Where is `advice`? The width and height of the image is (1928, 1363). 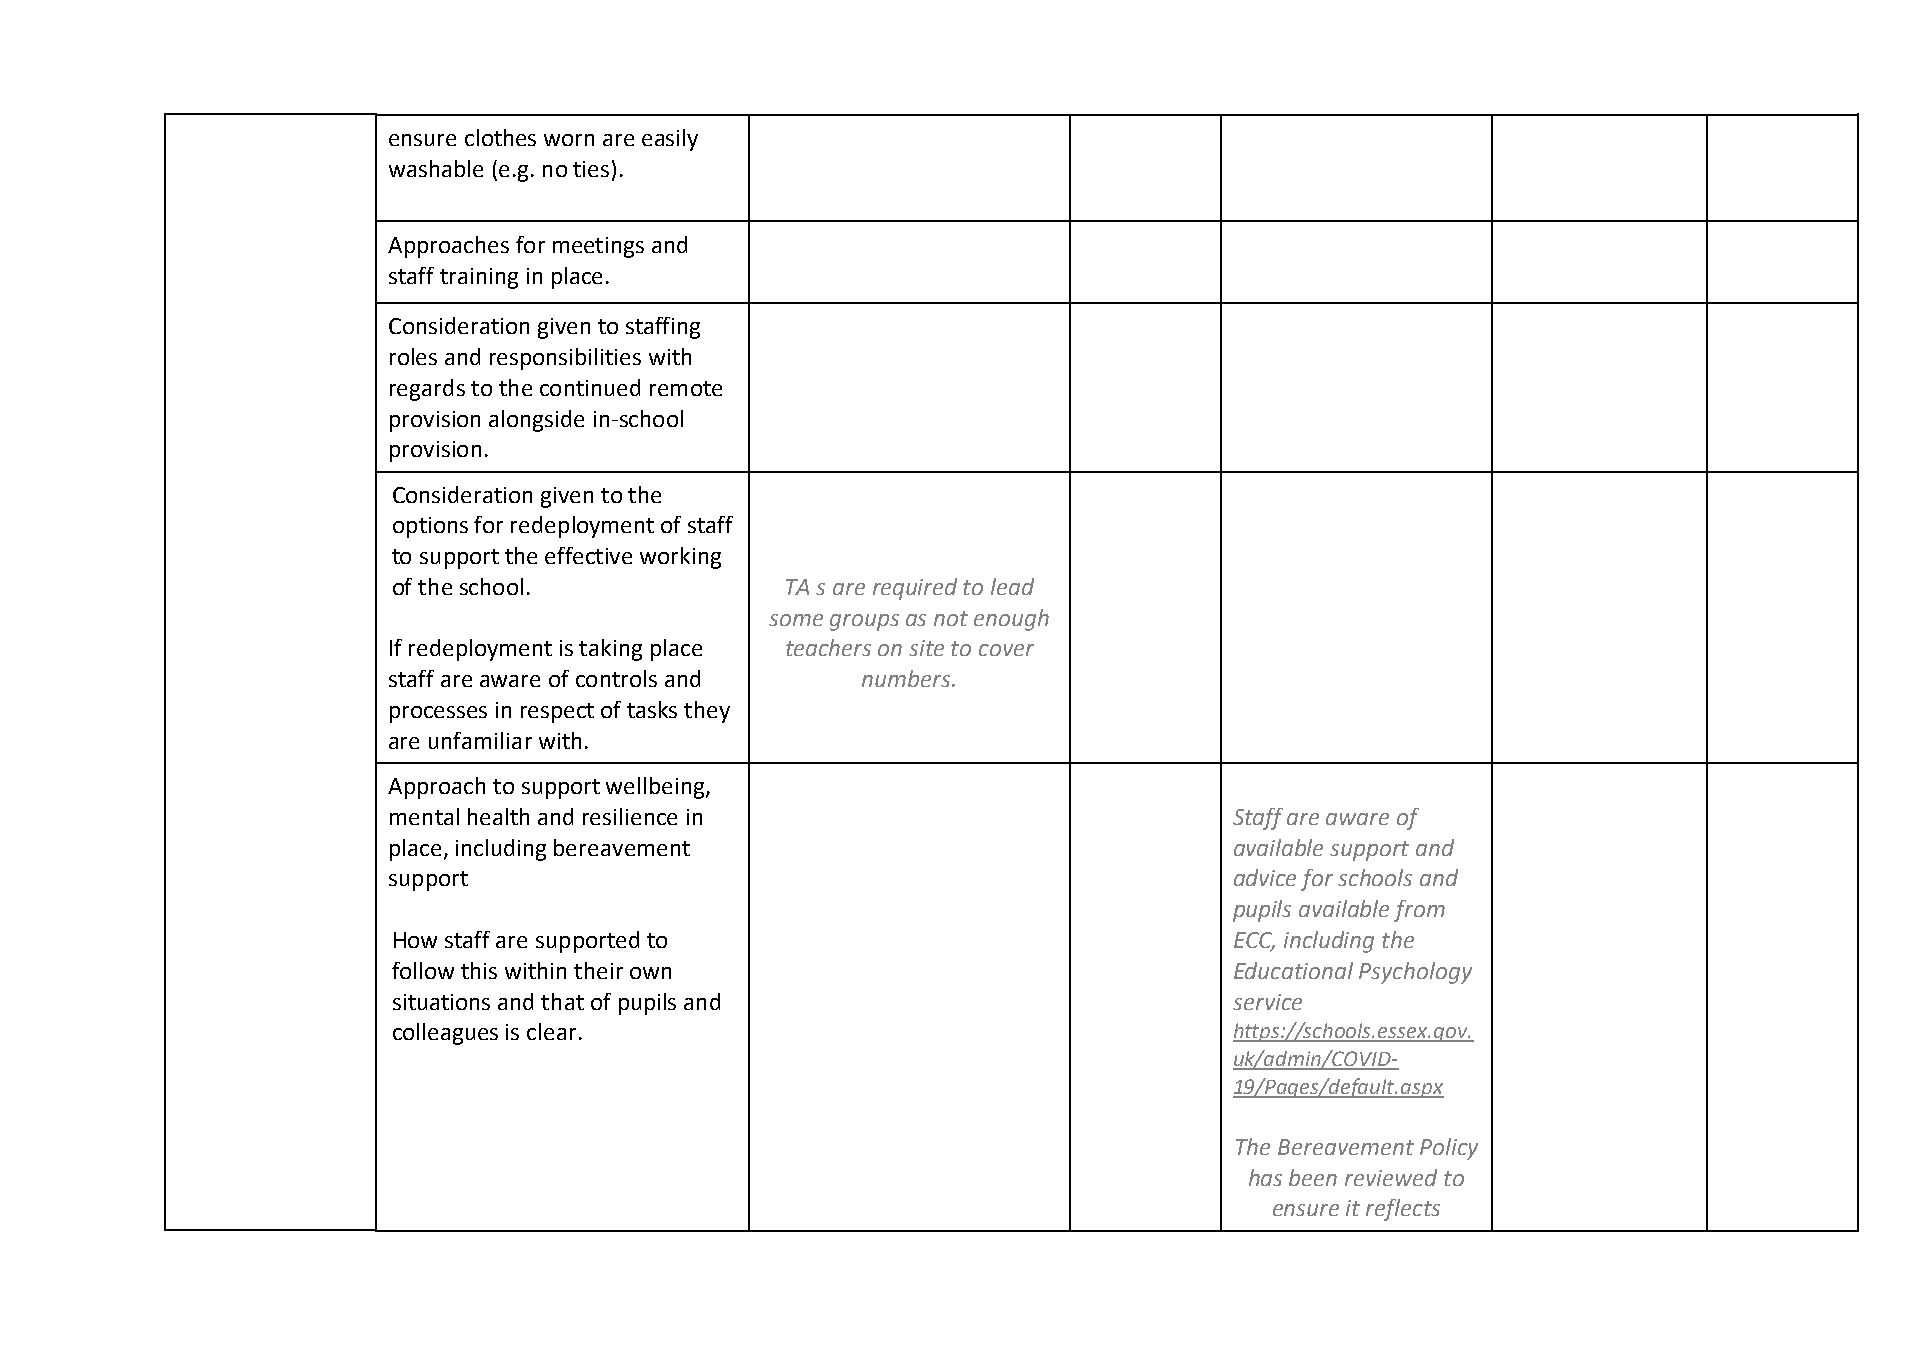
advice is located at coordinates (1265, 877).
